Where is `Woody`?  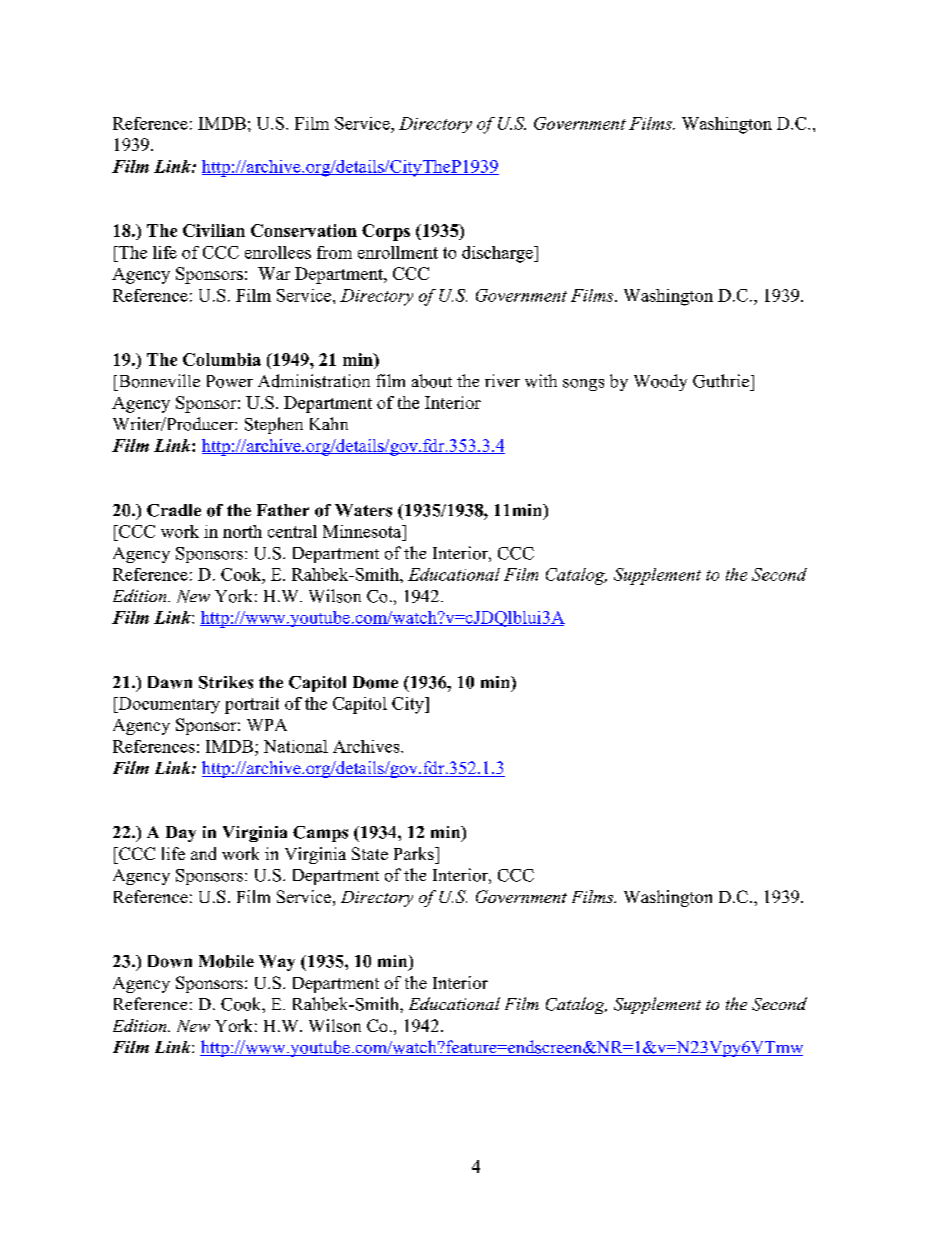
Woody is located at coordinates (660, 382).
